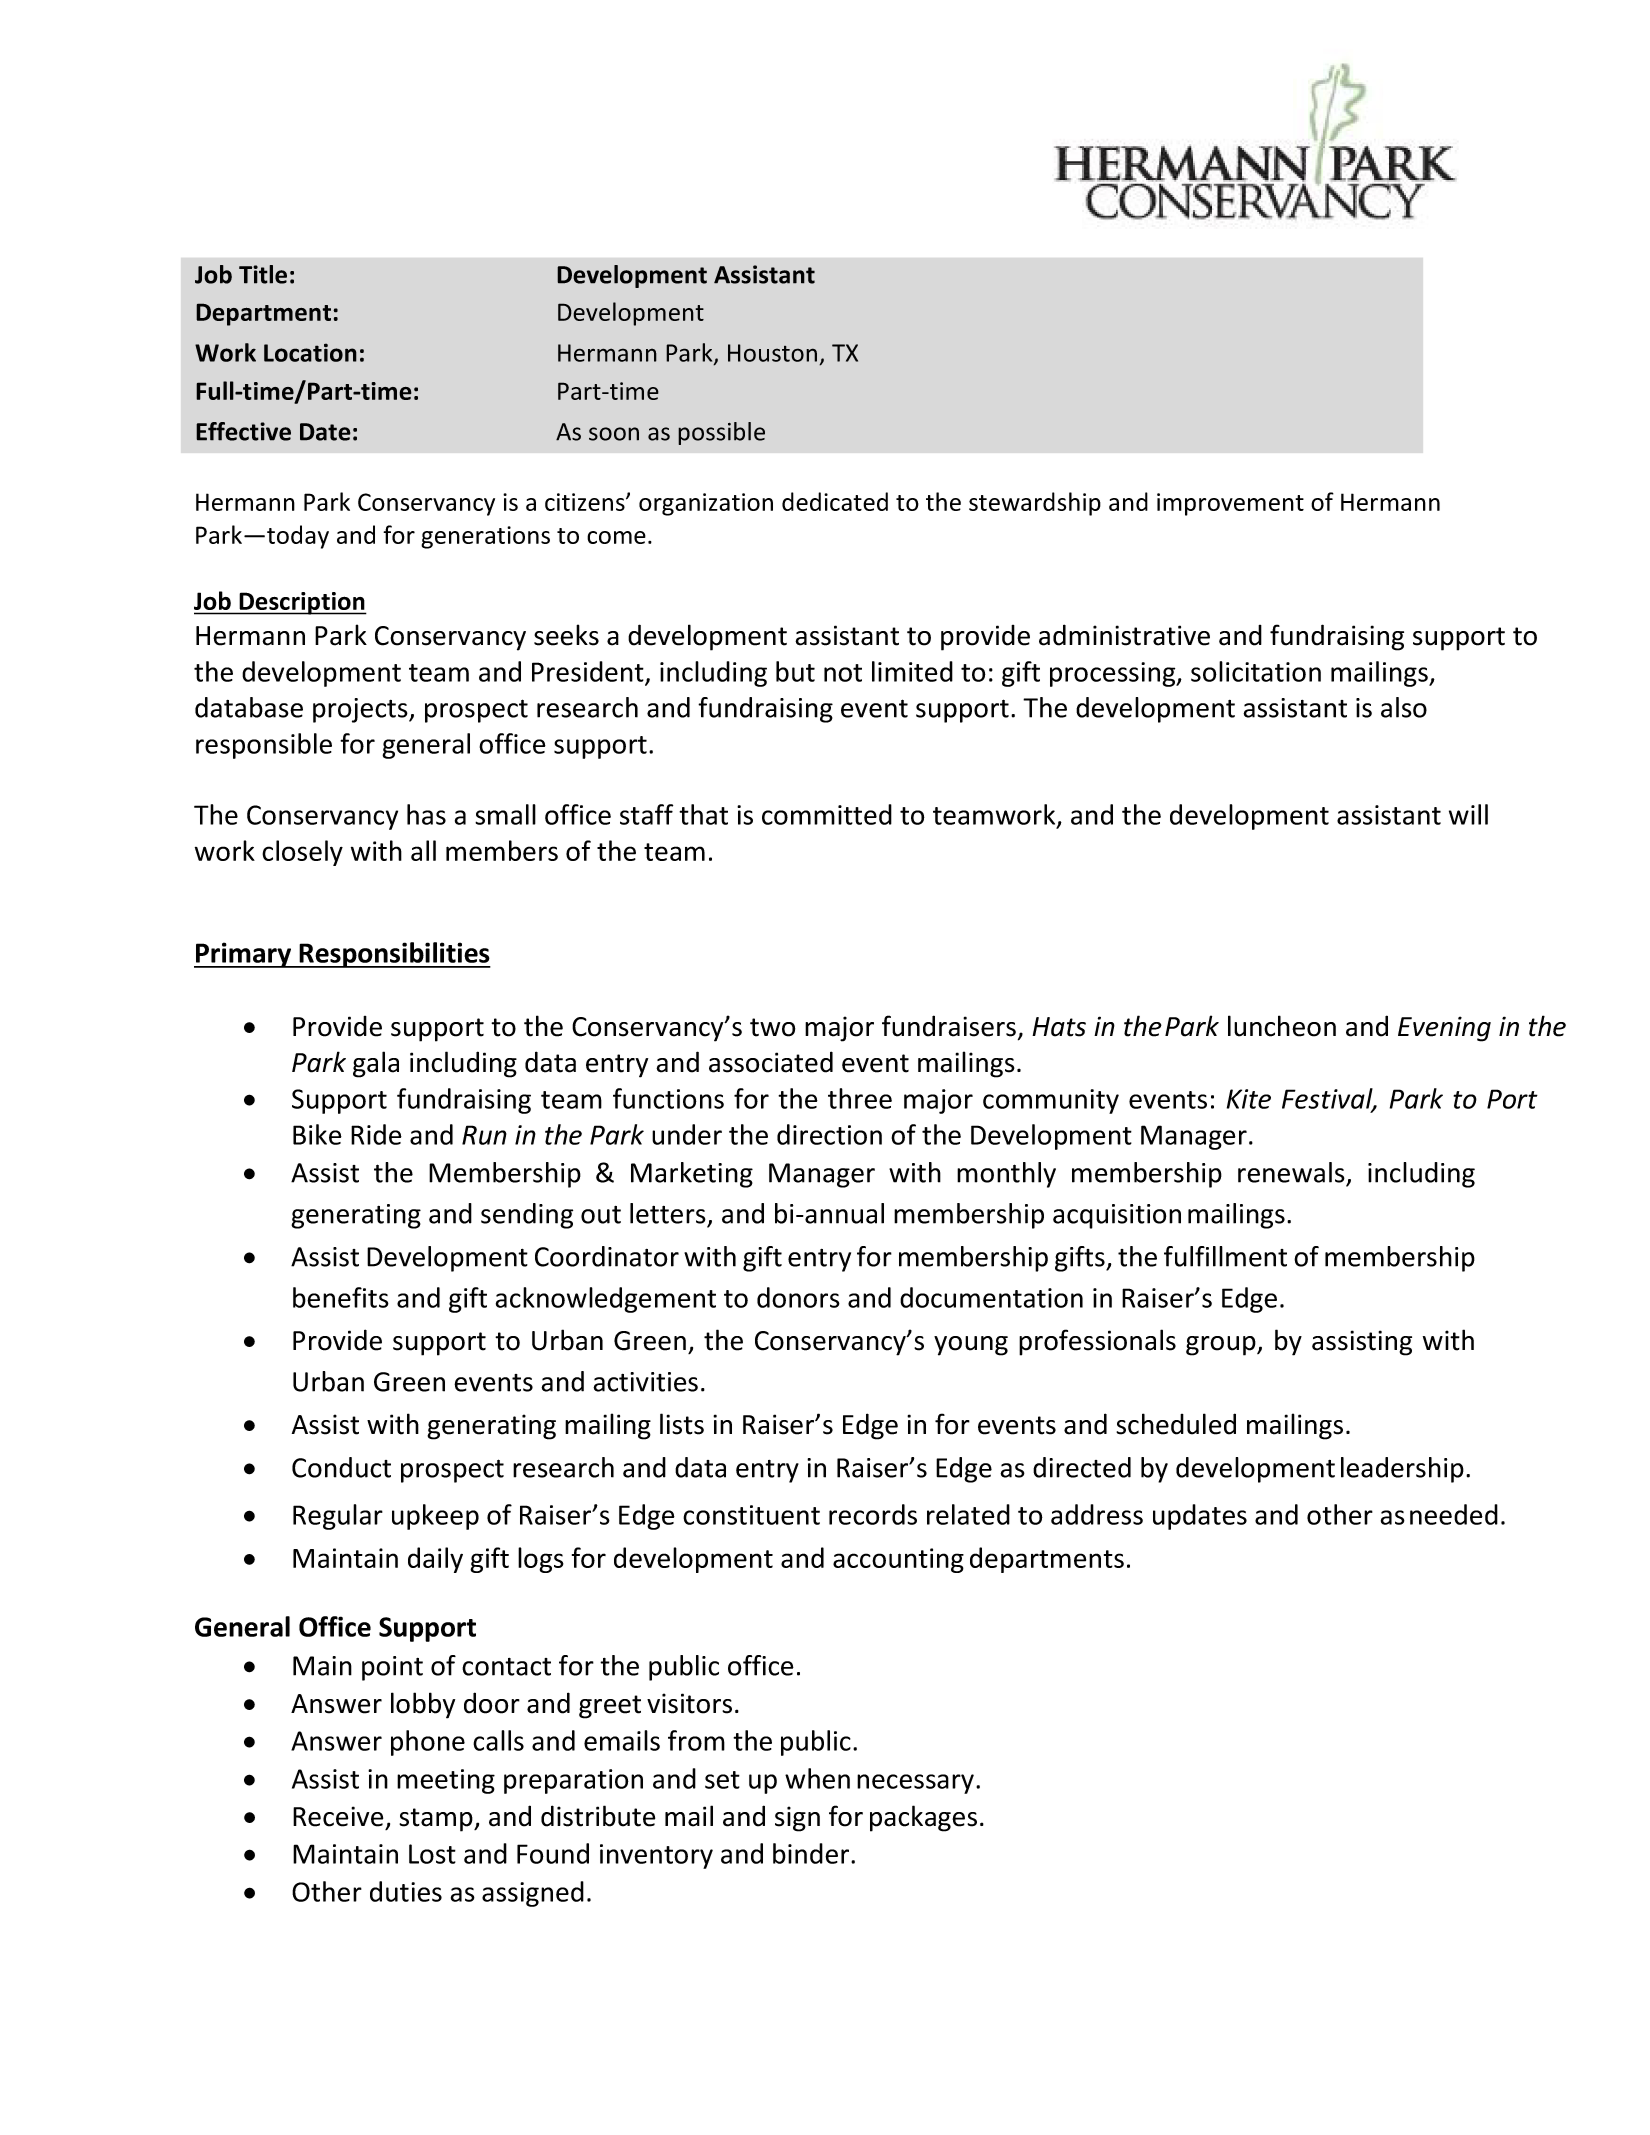 This screenshot has width=1650, height=2135. What do you see at coordinates (772, 353) in the screenshot?
I see `Houston` at bounding box center [772, 353].
